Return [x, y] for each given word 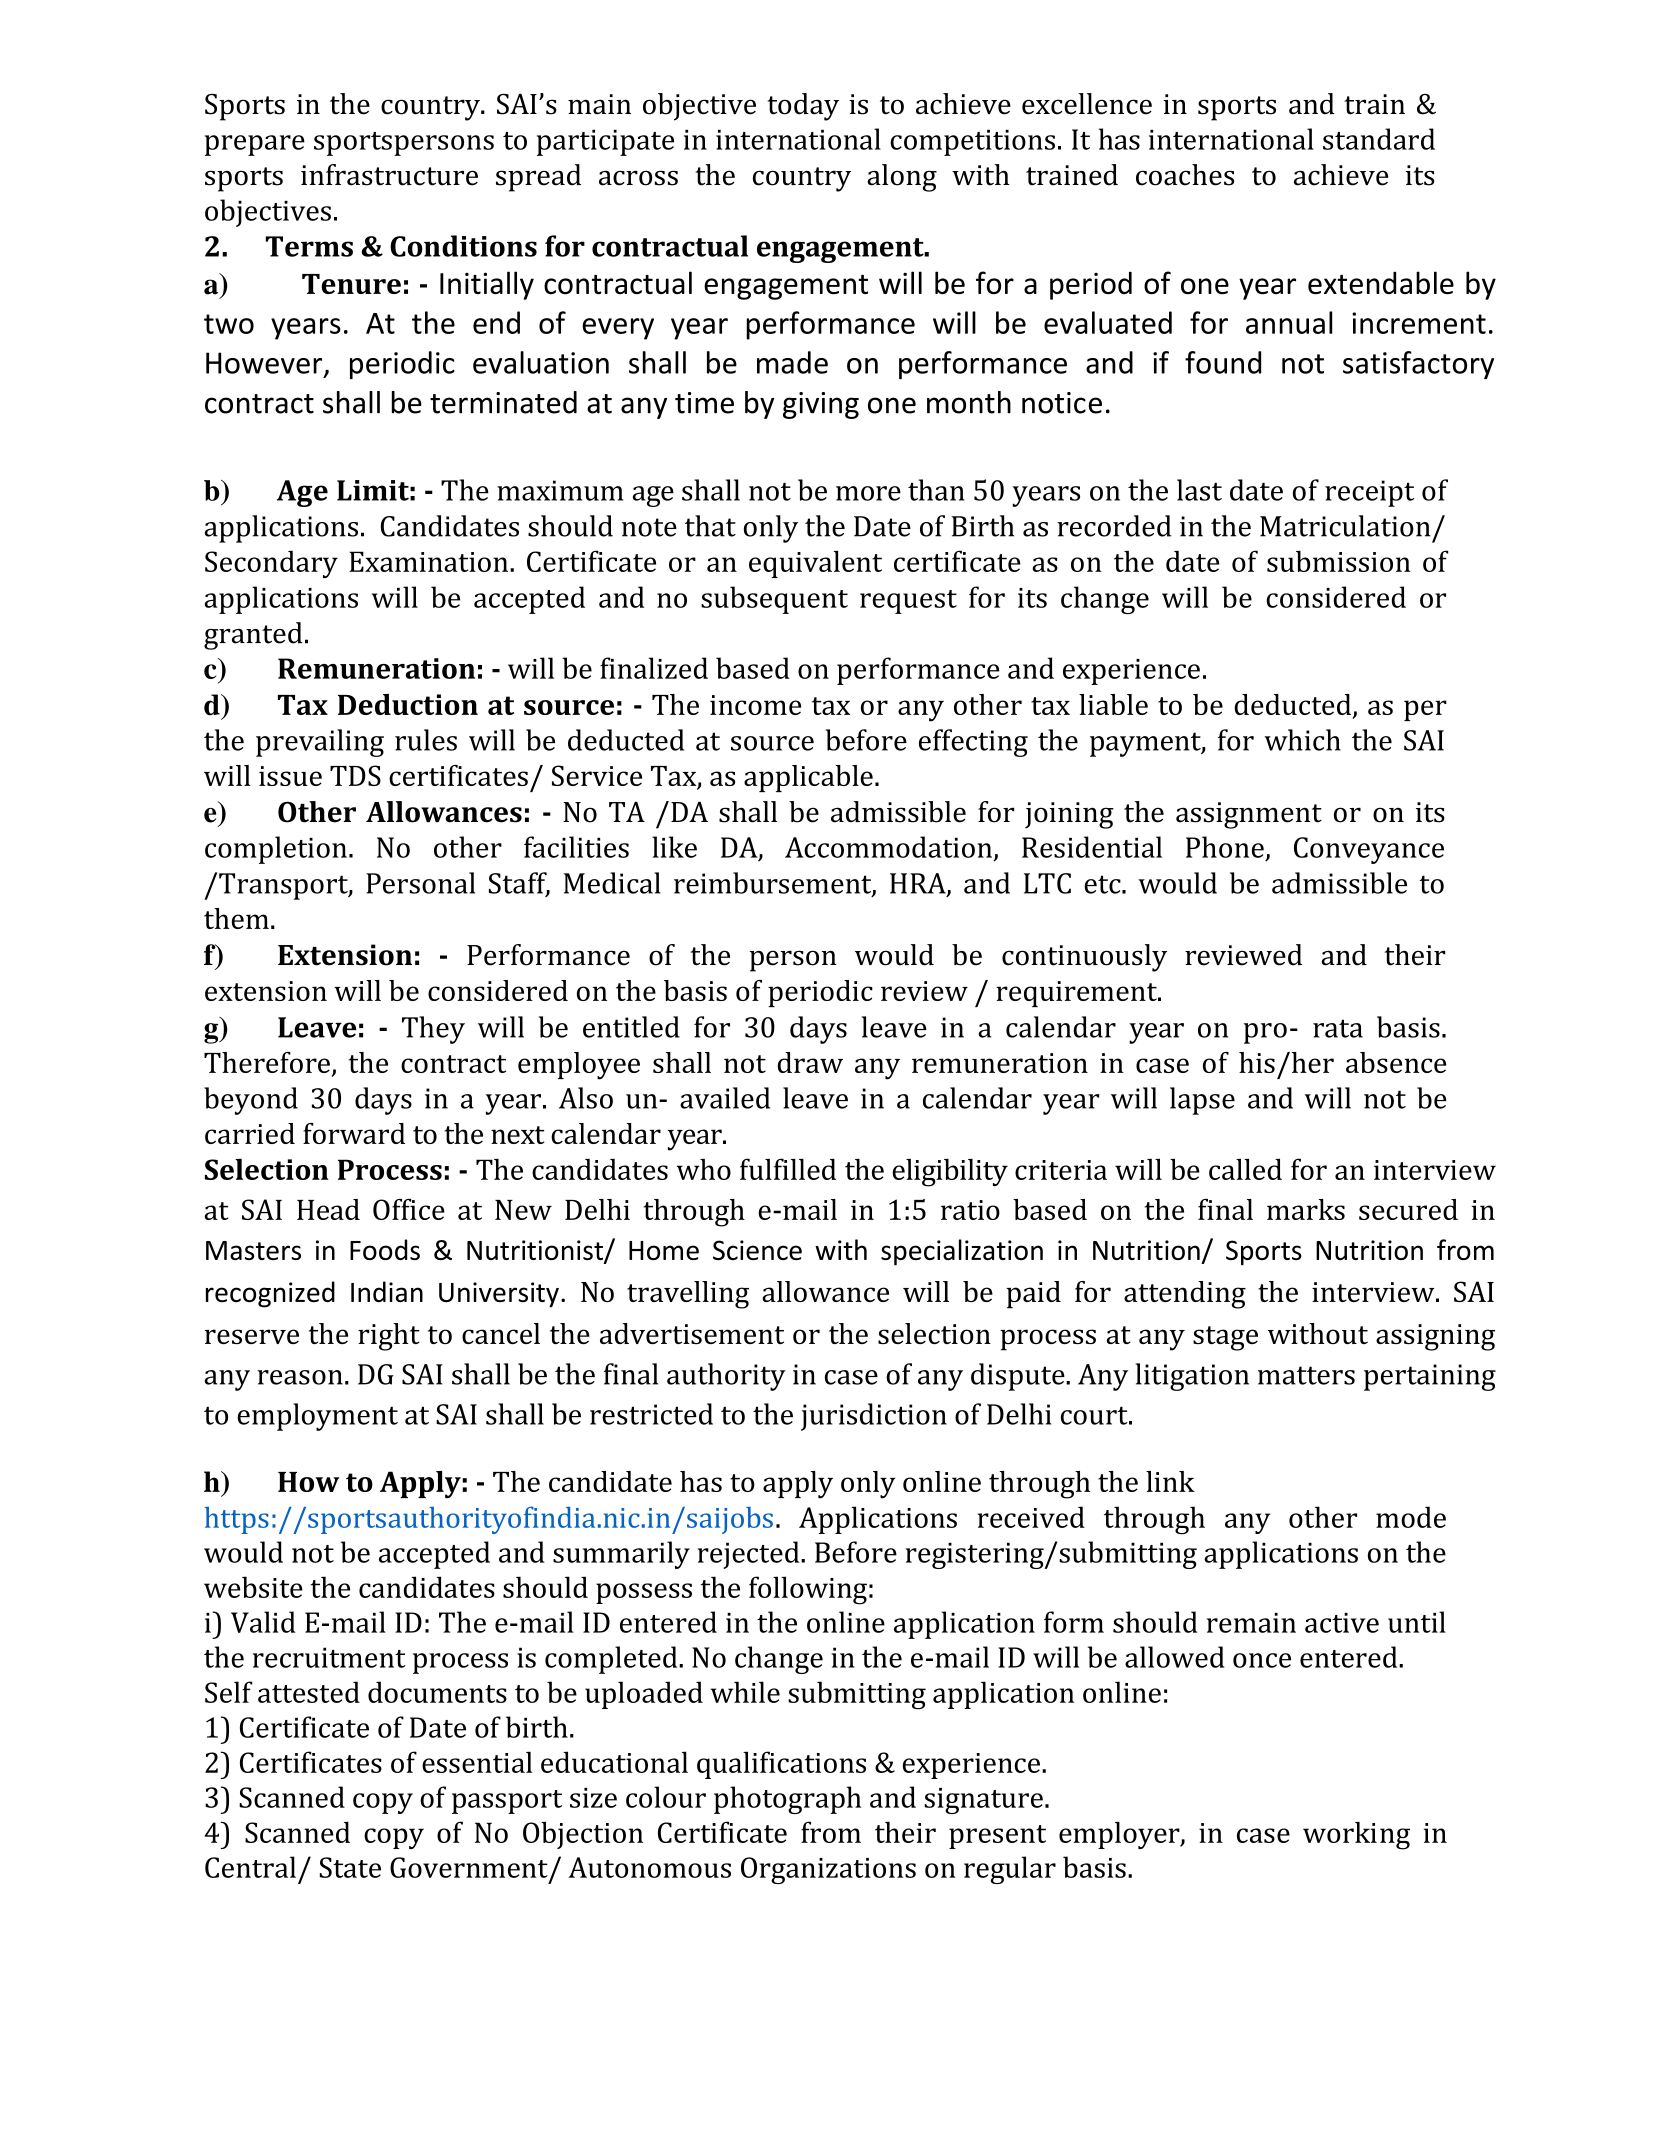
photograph [787, 1800]
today [803, 107]
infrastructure [389, 175]
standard [1379, 139]
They [433, 1030]
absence [1396, 1062]
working [1356, 1836]
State [350, 1867]
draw [810, 1062]
